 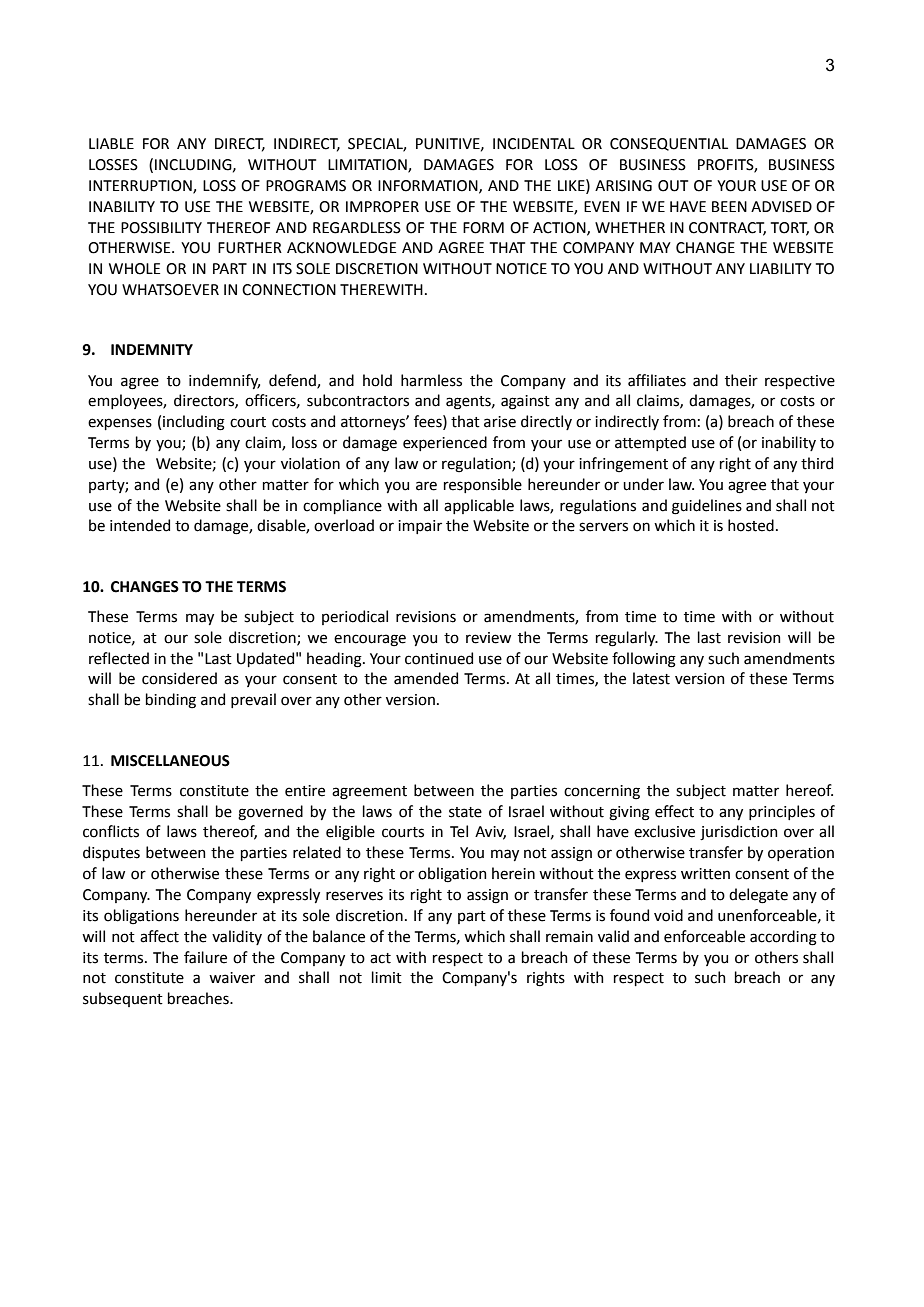 I want to click on attempted, so click(x=650, y=443).
